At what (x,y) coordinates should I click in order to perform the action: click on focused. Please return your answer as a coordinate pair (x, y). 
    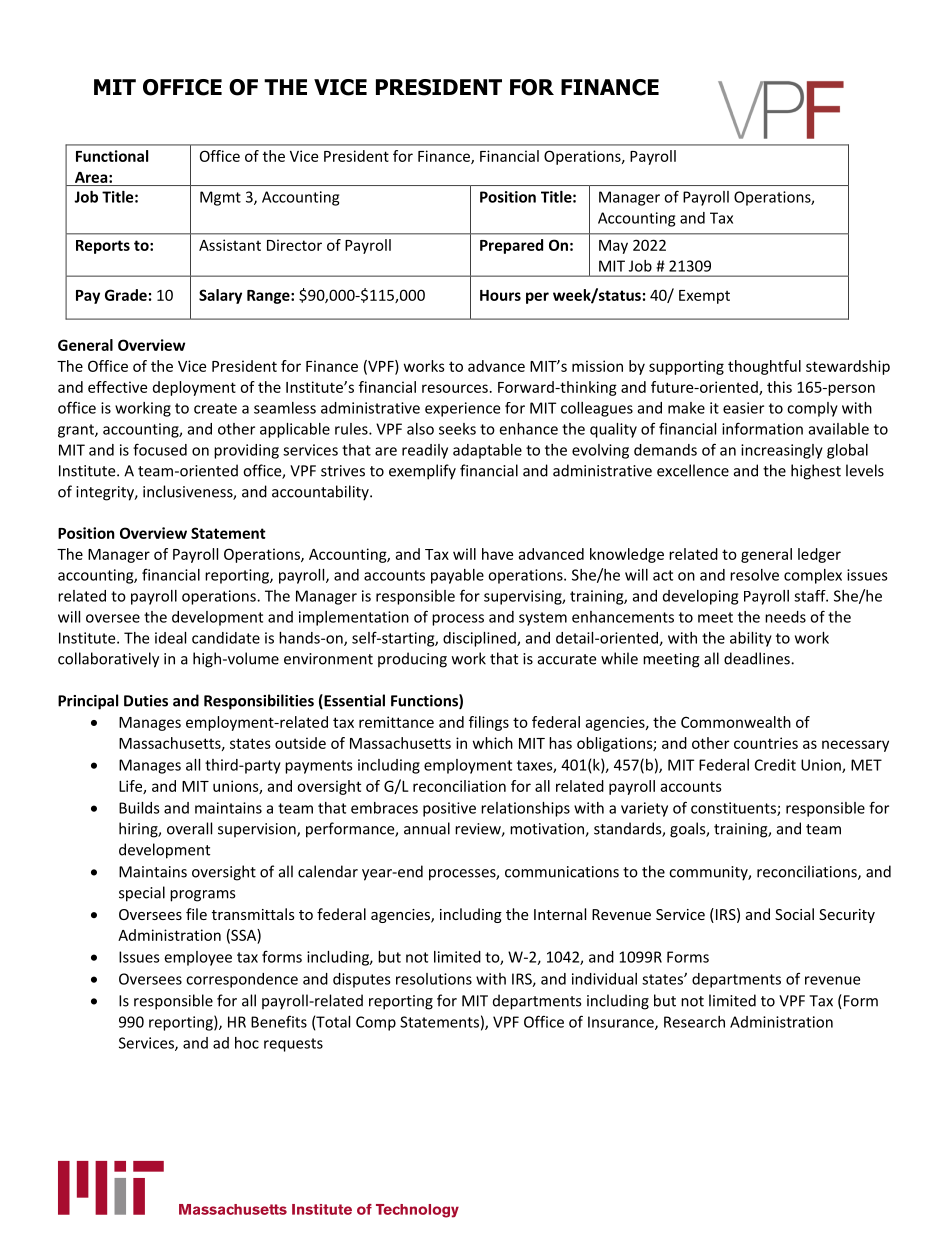
    Looking at the image, I should click on (160, 449).
